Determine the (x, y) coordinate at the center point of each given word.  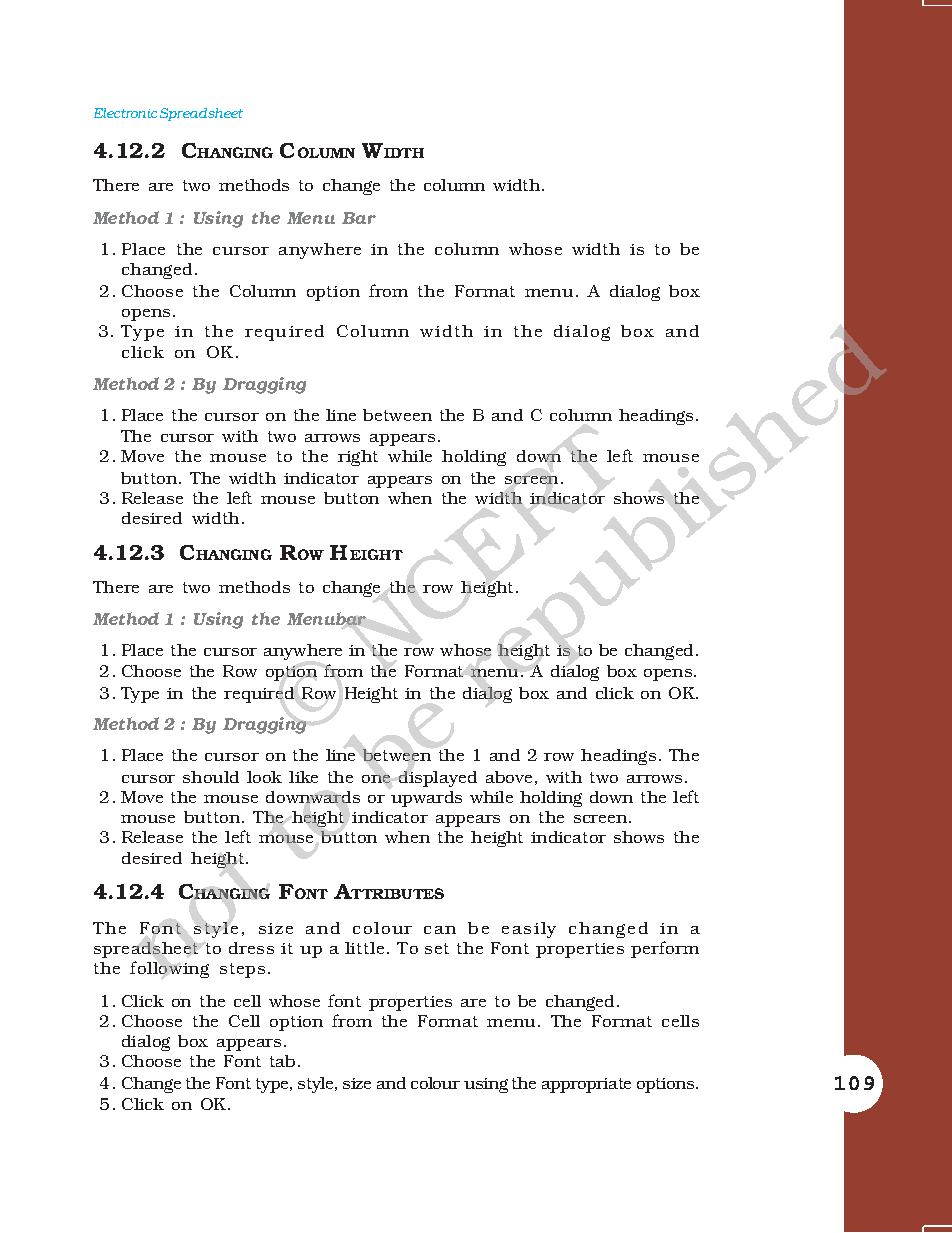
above (509, 777)
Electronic (125, 113)
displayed (438, 779)
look (264, 777)
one (376, 779)
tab (282, 1061)
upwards (426, 799)
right (358, 458)
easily (529, 930)
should (211, 777)
